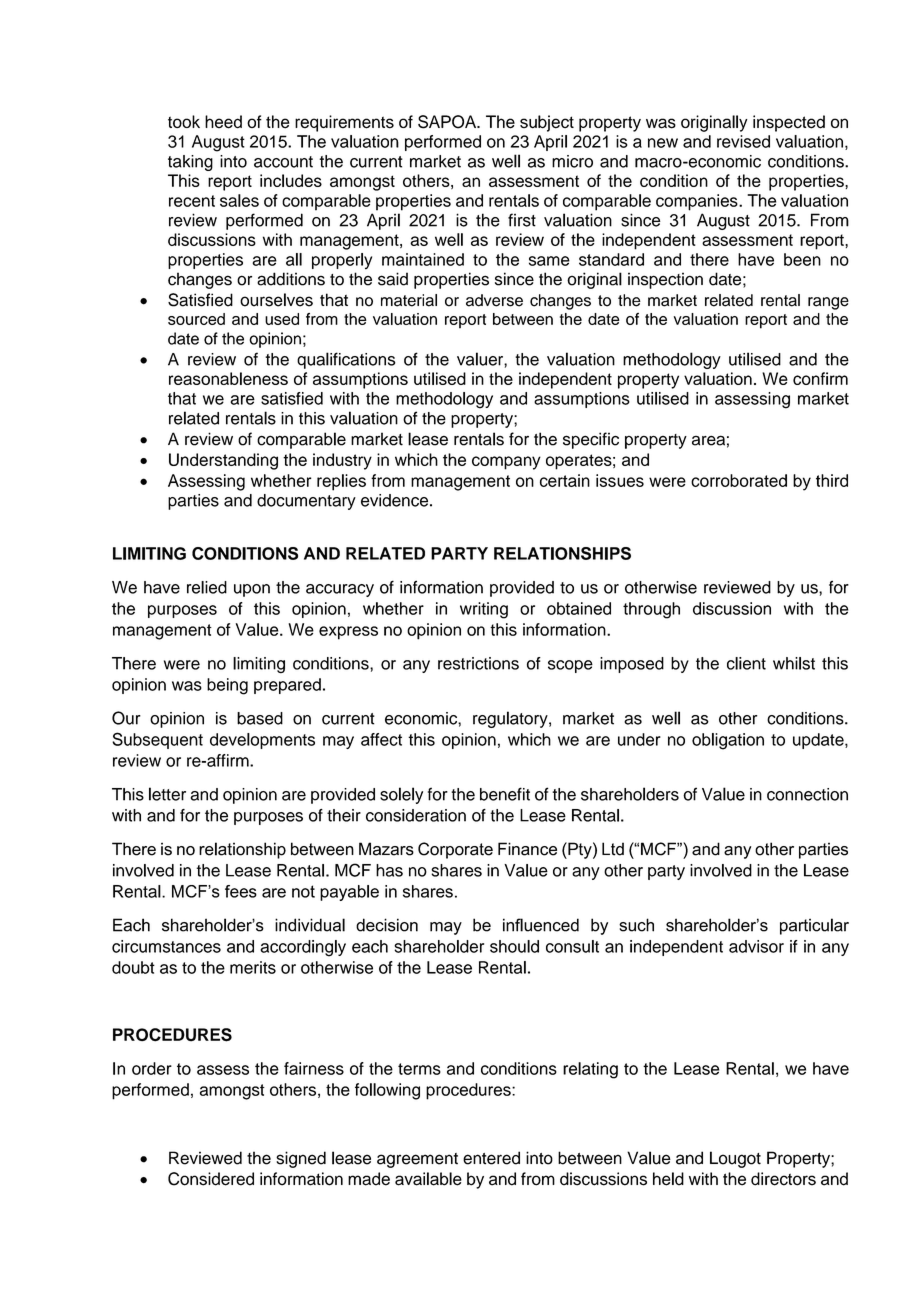 This screenshot has width=924, height=1308. I want to click on Considered, so click(211, 1179).
